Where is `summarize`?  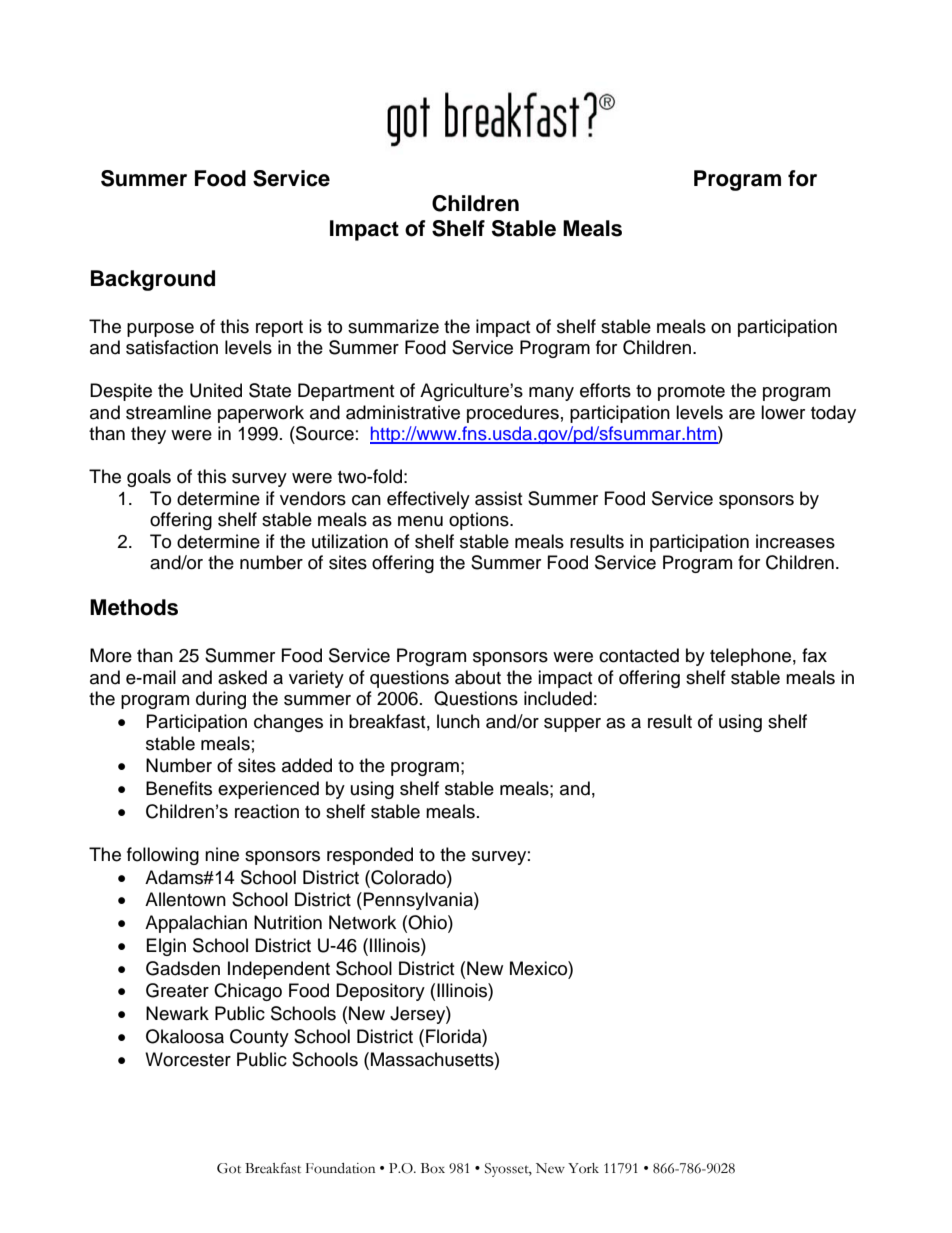
summarize is located at coordinates (393, 326).
